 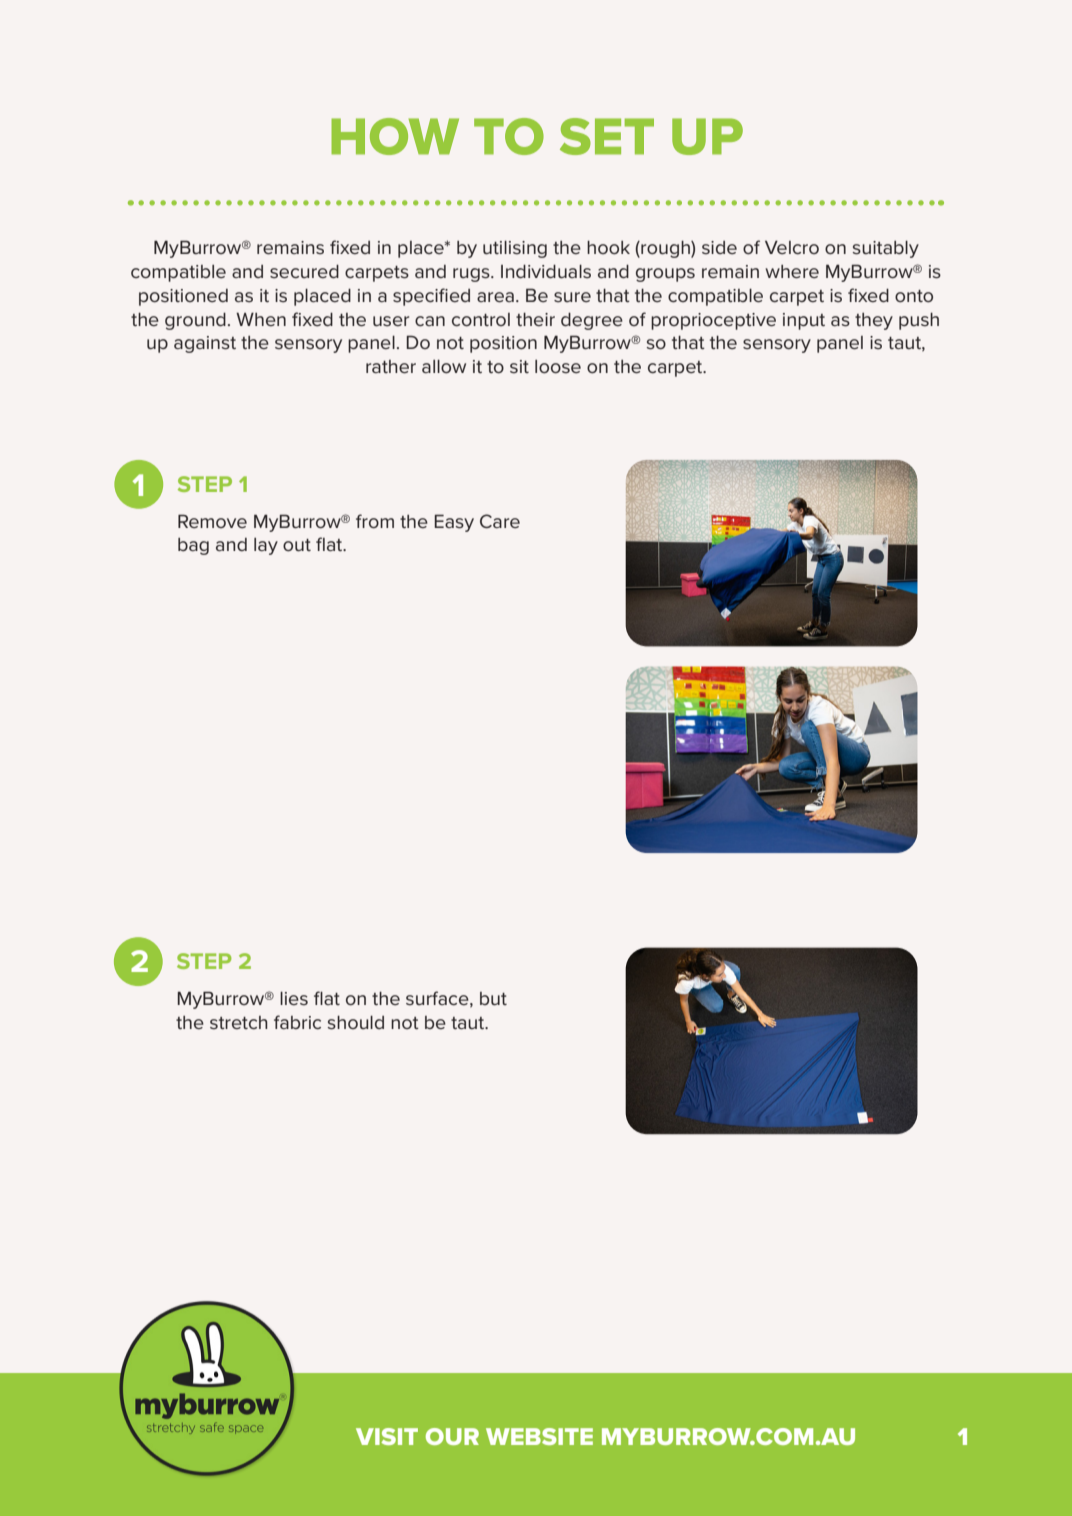 I want to click on secured, so click(x=304, y=271).
